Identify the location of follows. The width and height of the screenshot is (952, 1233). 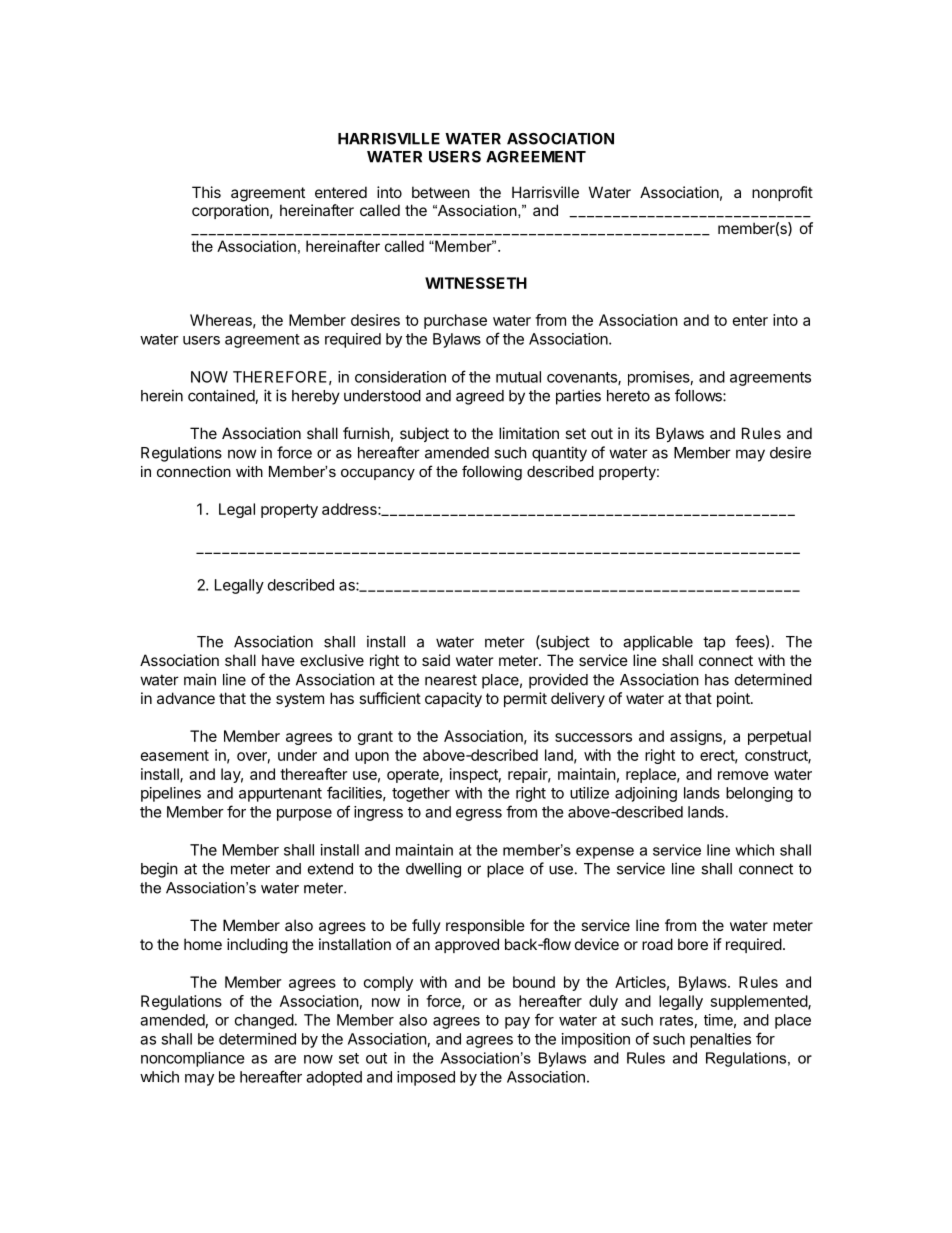
(699, 395).
